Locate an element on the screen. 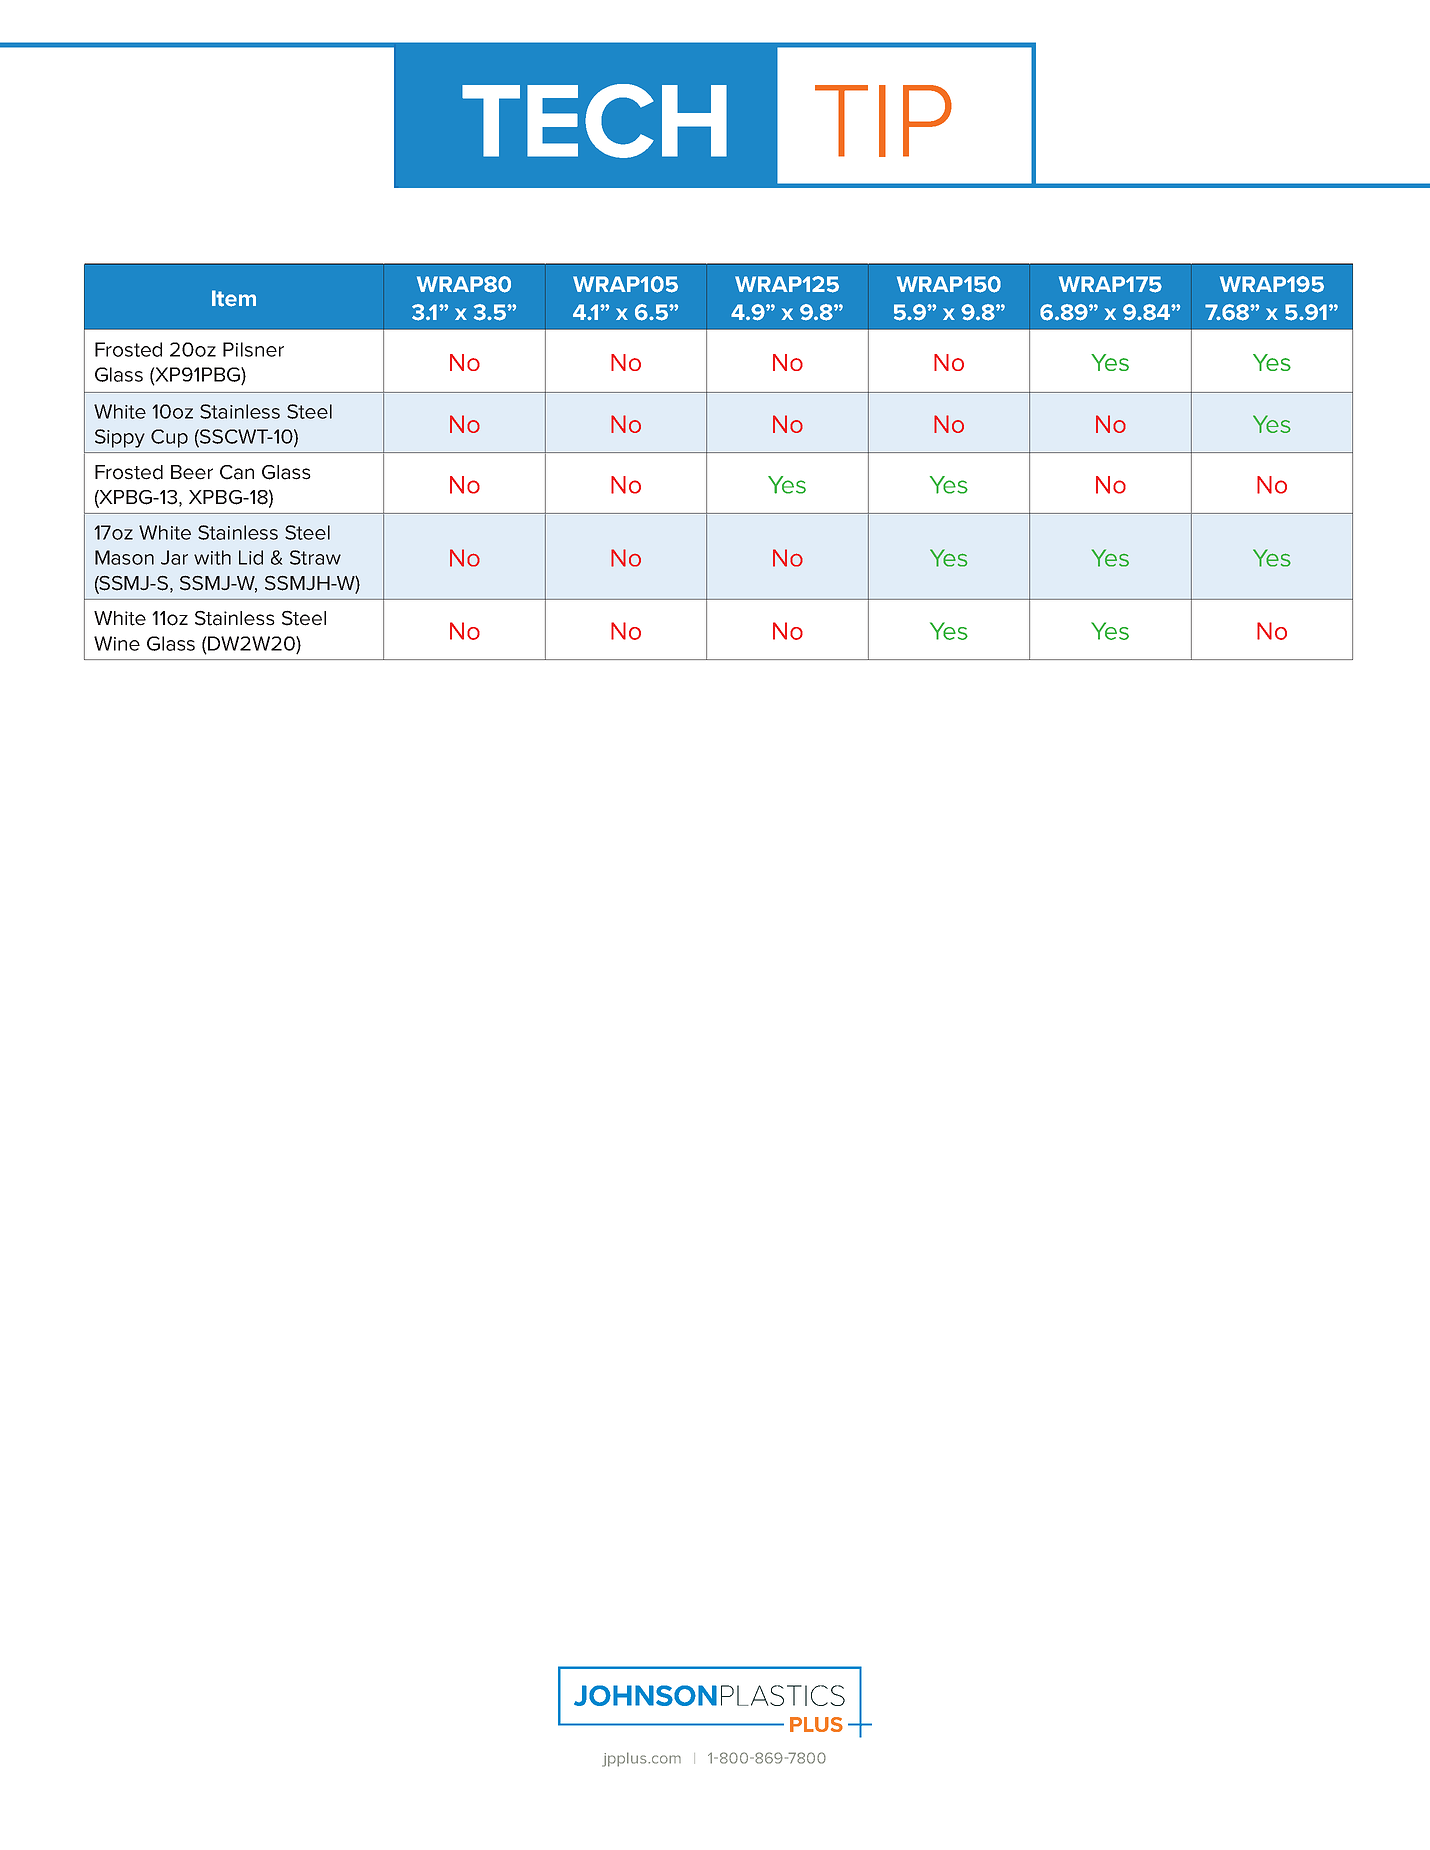 The height and width of the screenshot is (1850, 1430). Wine is located at coordinates (117, 643).
